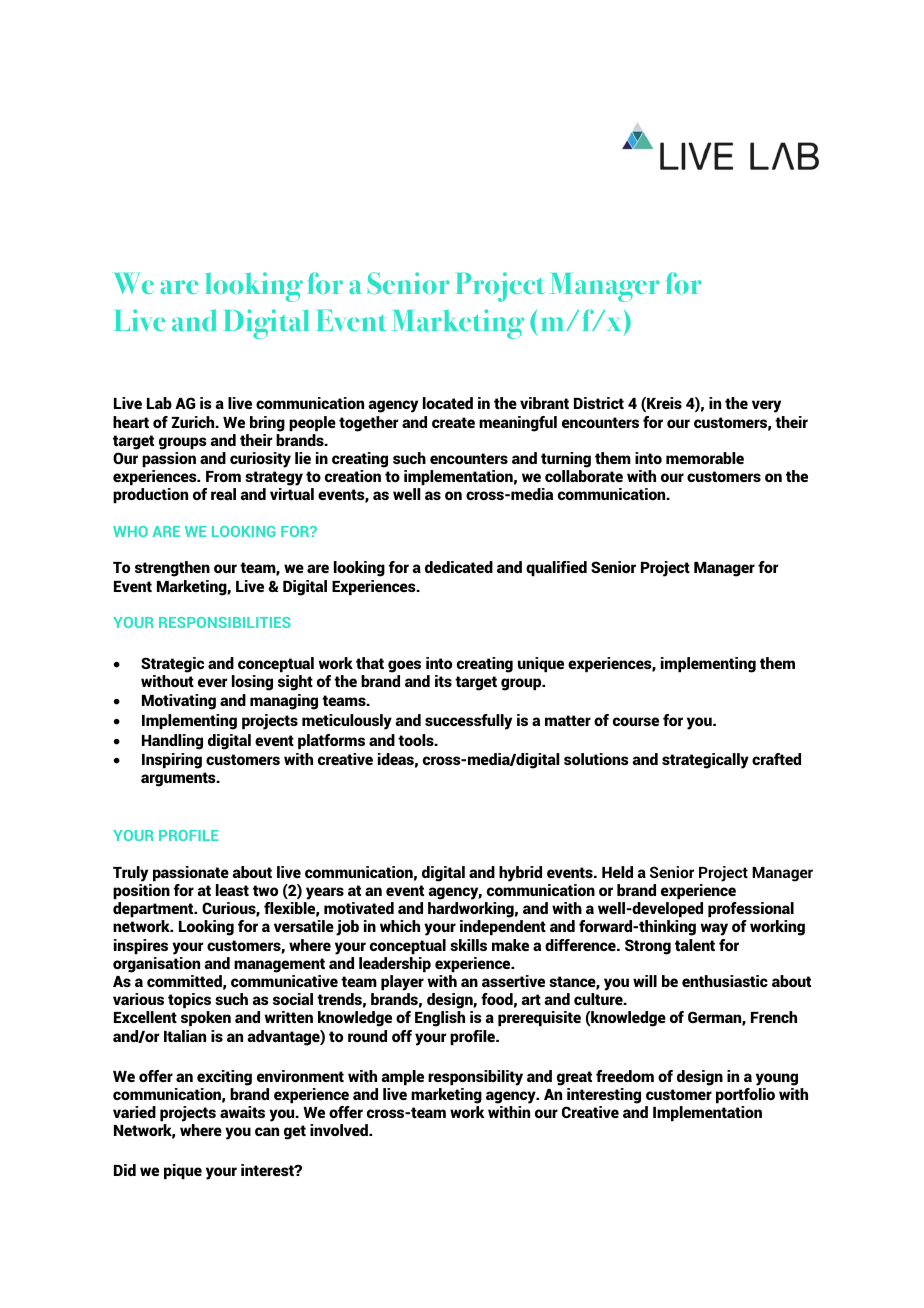 This screenshot has width=924, height=1308. What do you see at coordinates (556, 568) in the screenshot?
I see `qualified` at bounding box center [556, 568].
